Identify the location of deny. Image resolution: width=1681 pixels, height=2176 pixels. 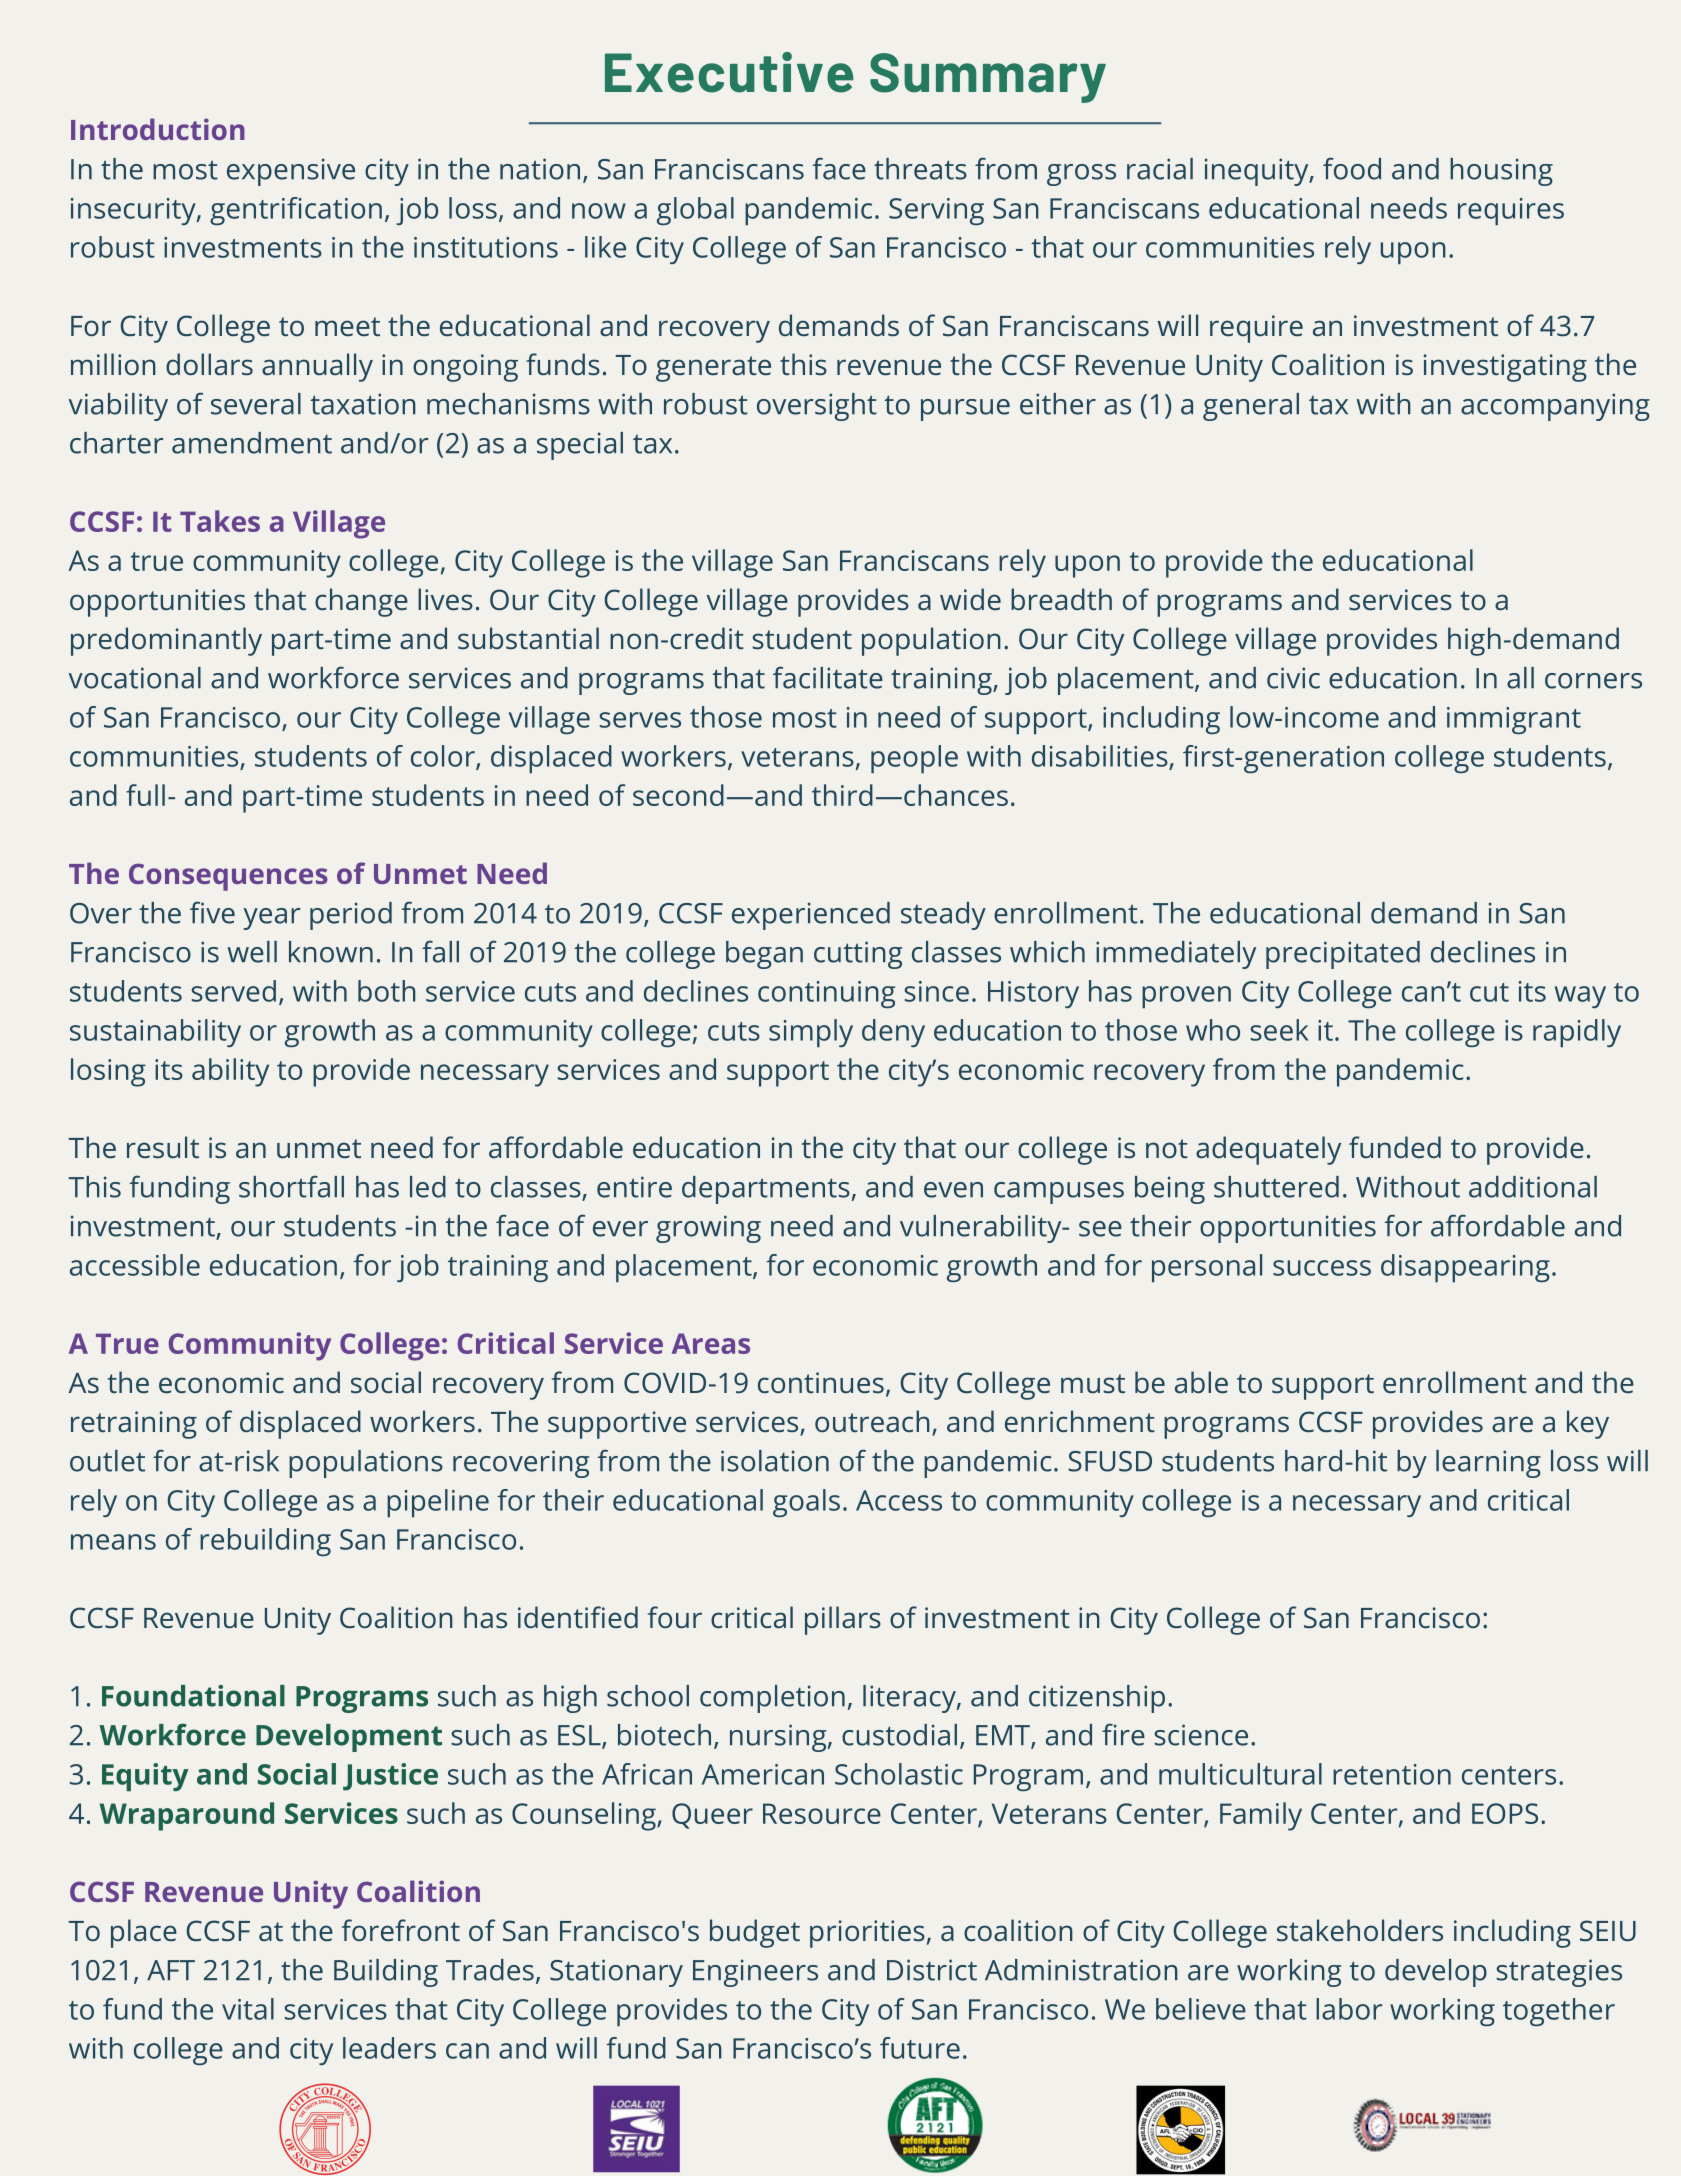
(893, 1033).
